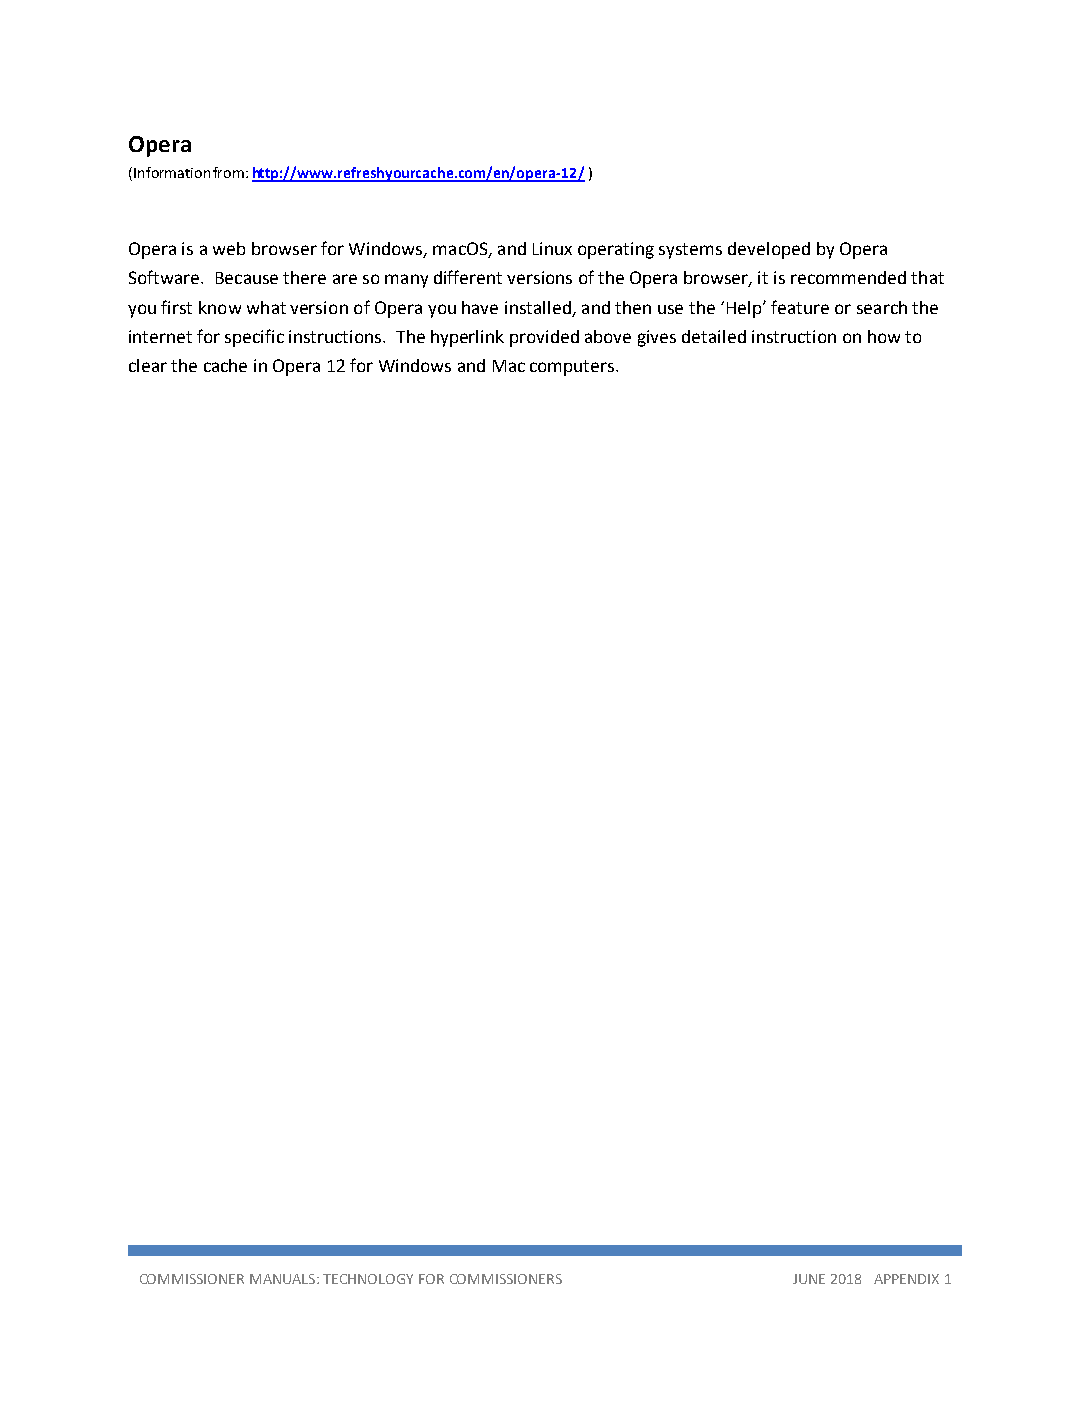 The width and height of the screenshot is (1090, 1410). Describe the element at coordinates (228, 172) in the screenshot. I see `from` at that location.
